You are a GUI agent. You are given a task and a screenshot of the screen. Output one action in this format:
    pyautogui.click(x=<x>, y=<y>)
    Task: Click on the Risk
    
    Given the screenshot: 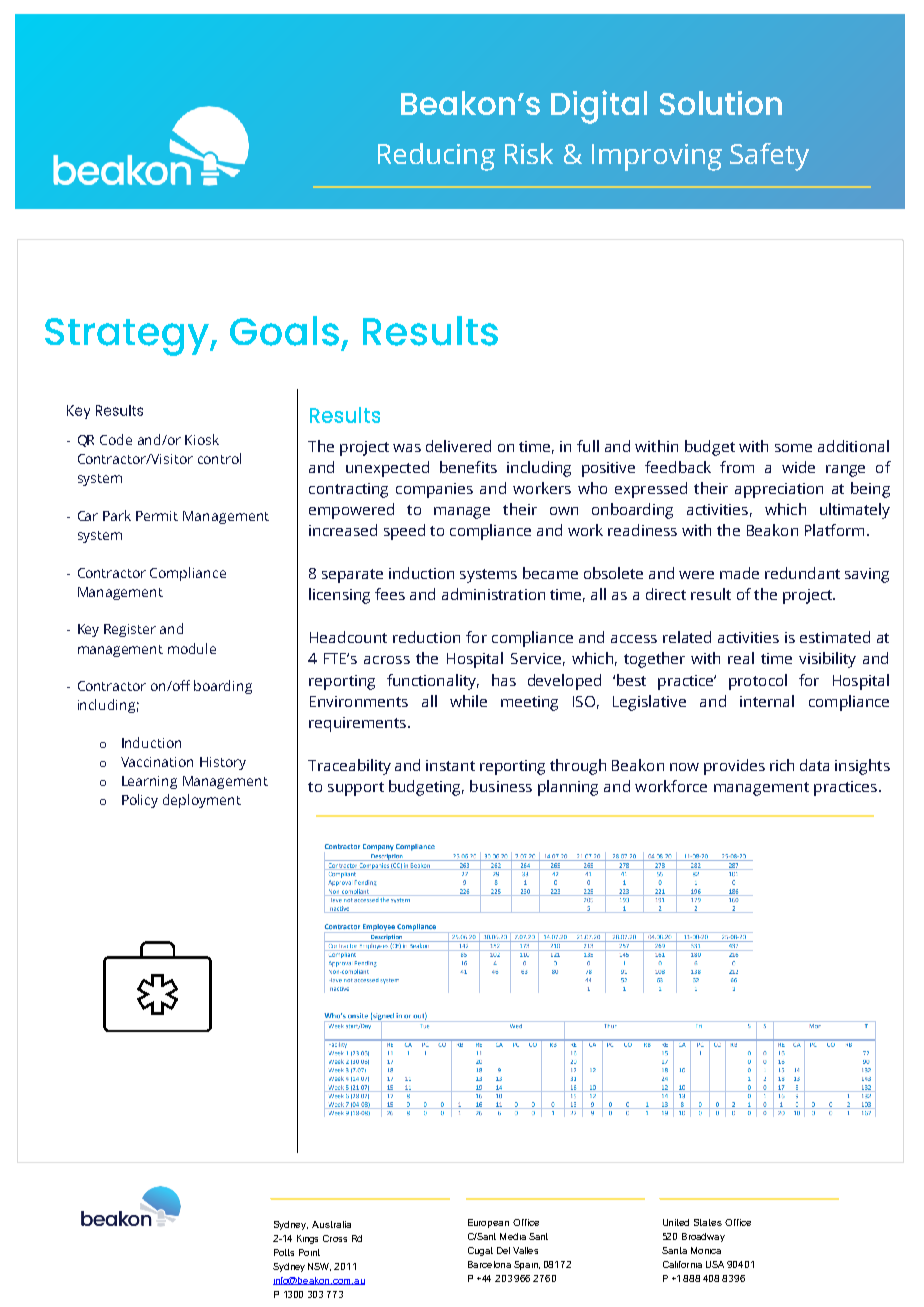 What is the action you would take?
    pyautogui.click(x=529, y=153)
